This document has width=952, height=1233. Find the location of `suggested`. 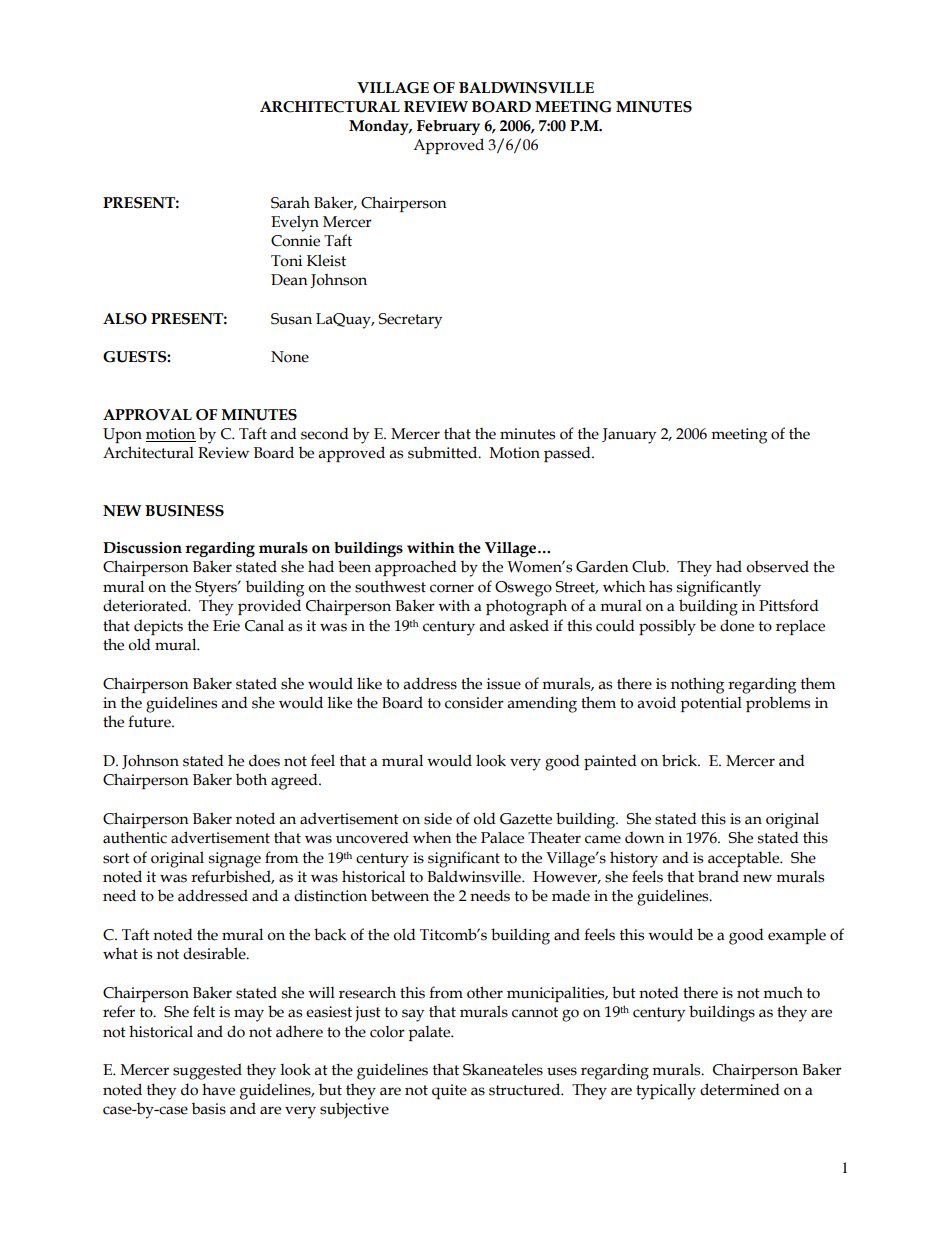

suggested is located at coordinates (207, 1071).
